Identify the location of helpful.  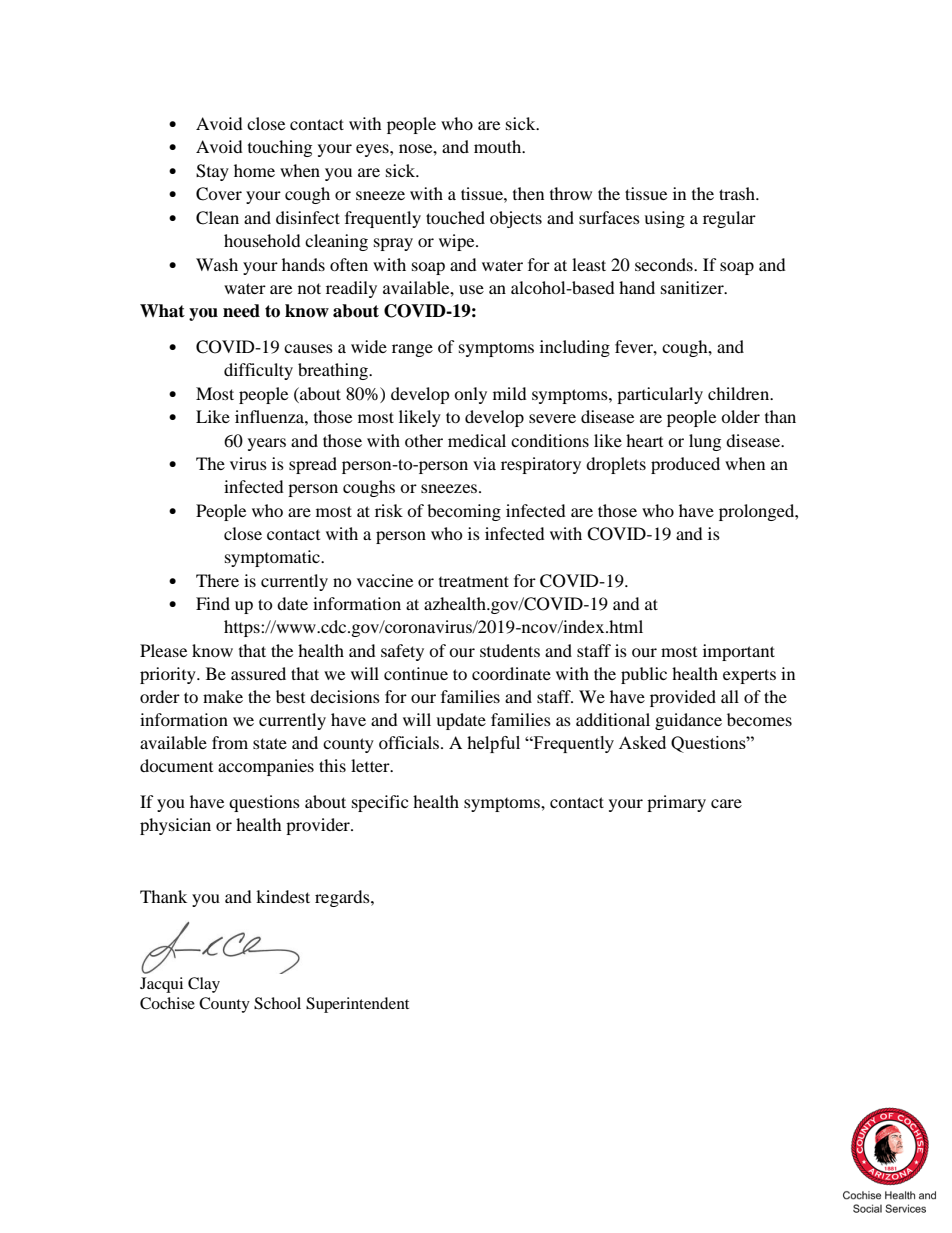
(493, 744).
